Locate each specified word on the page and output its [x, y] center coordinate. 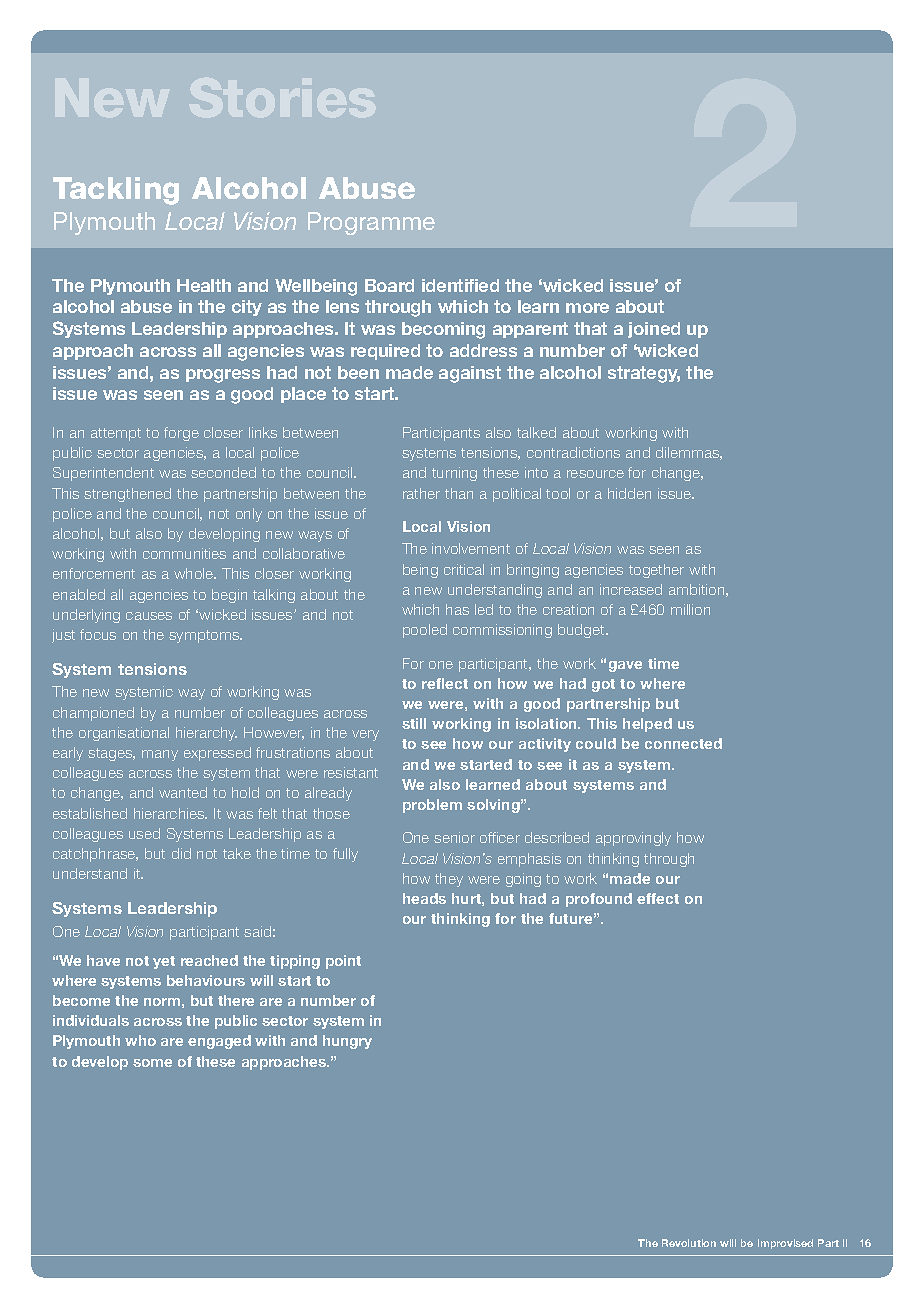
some [152, 1063]
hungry [347, 1042]
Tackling [116, 191]
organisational [124, 734]
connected [683, 743]
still [414, 723]
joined [654, 330]
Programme [371, 223]
